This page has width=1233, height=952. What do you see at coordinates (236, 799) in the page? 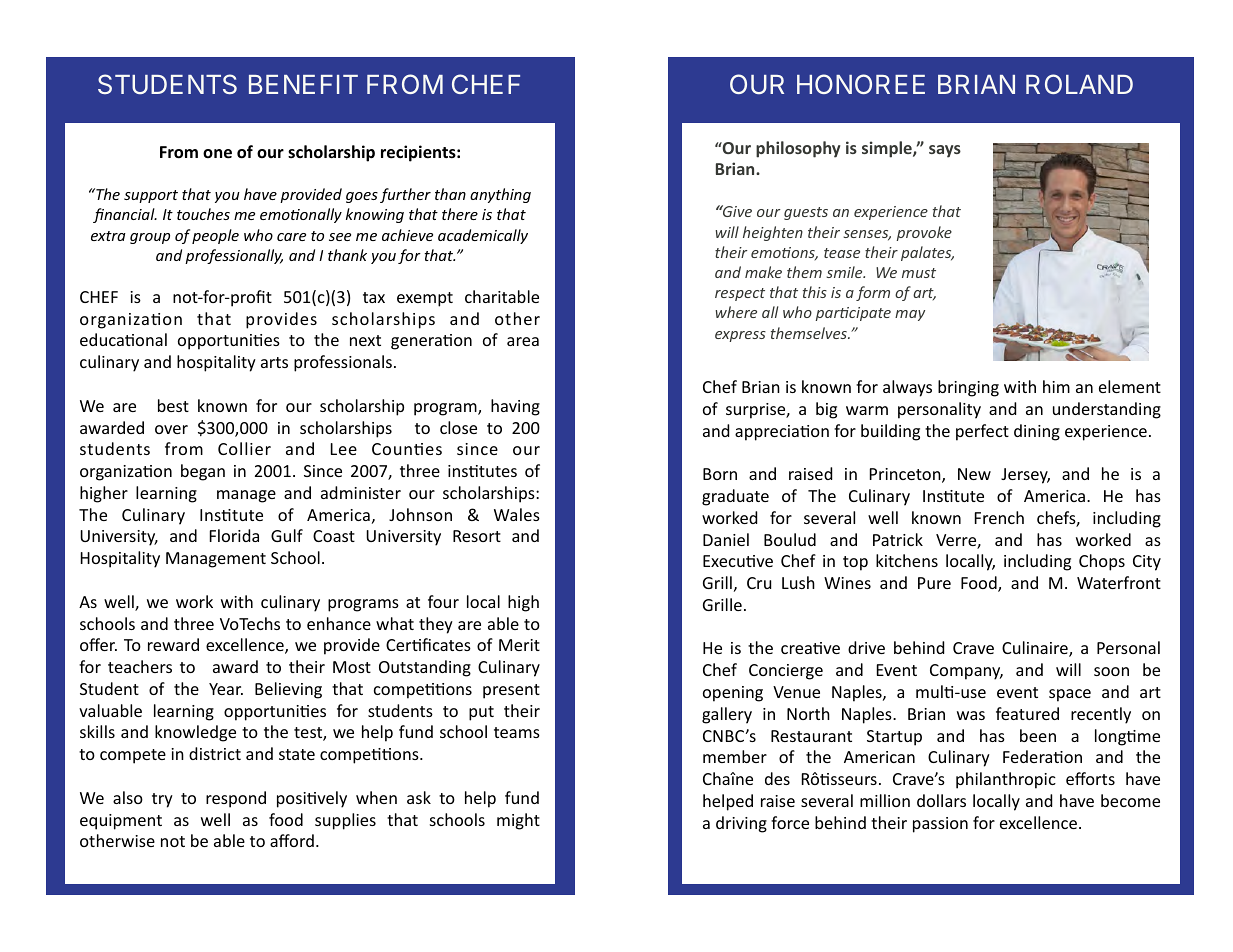
I see `respond` at bounding box center [236, 799].
